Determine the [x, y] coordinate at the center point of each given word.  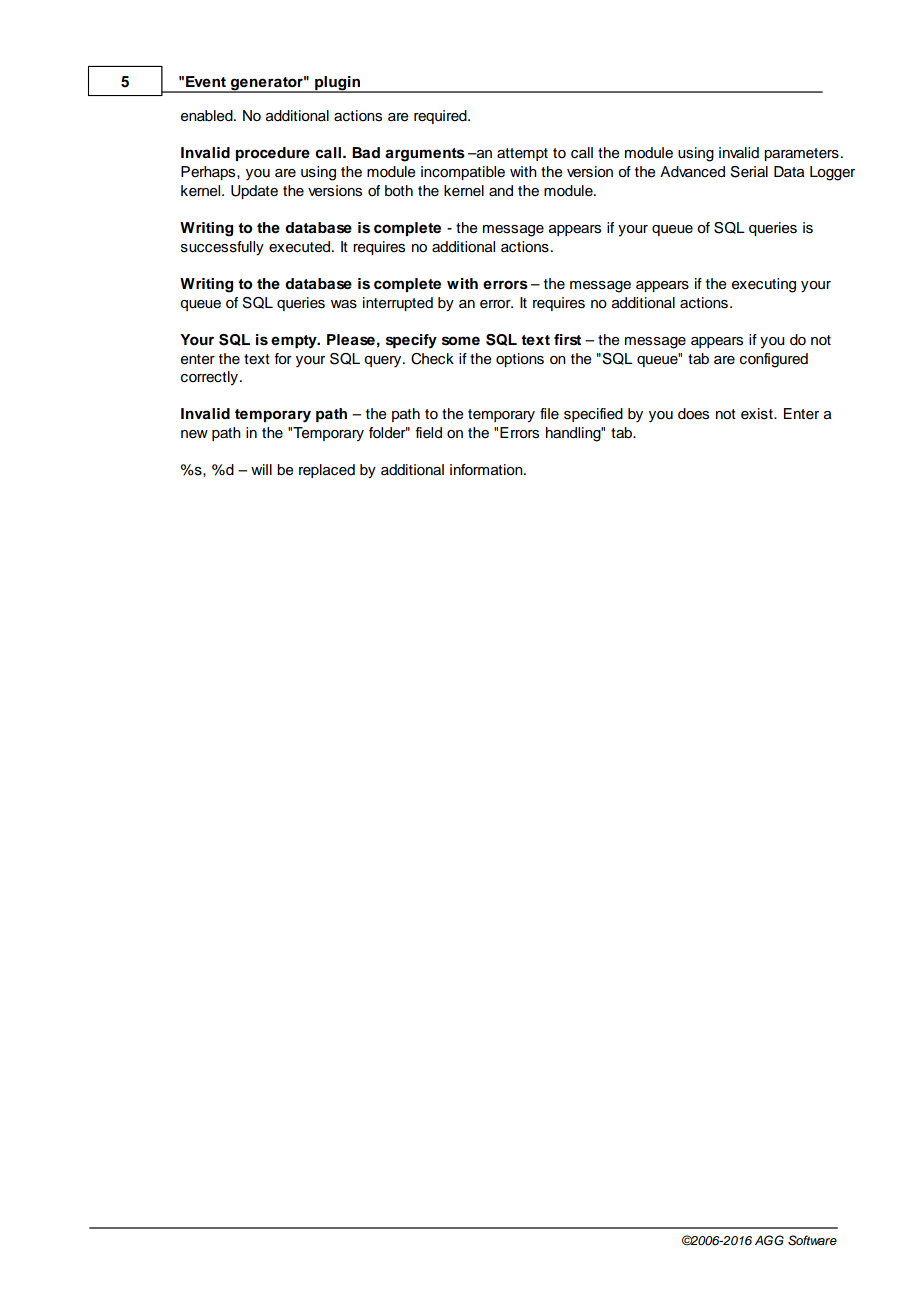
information [487, 470]
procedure [273, 154]
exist [758, 414]
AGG [769, 1240]
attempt [522, 154]
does [693, 414]
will [261, 469]
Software [812, 1240]
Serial [749, 172]
